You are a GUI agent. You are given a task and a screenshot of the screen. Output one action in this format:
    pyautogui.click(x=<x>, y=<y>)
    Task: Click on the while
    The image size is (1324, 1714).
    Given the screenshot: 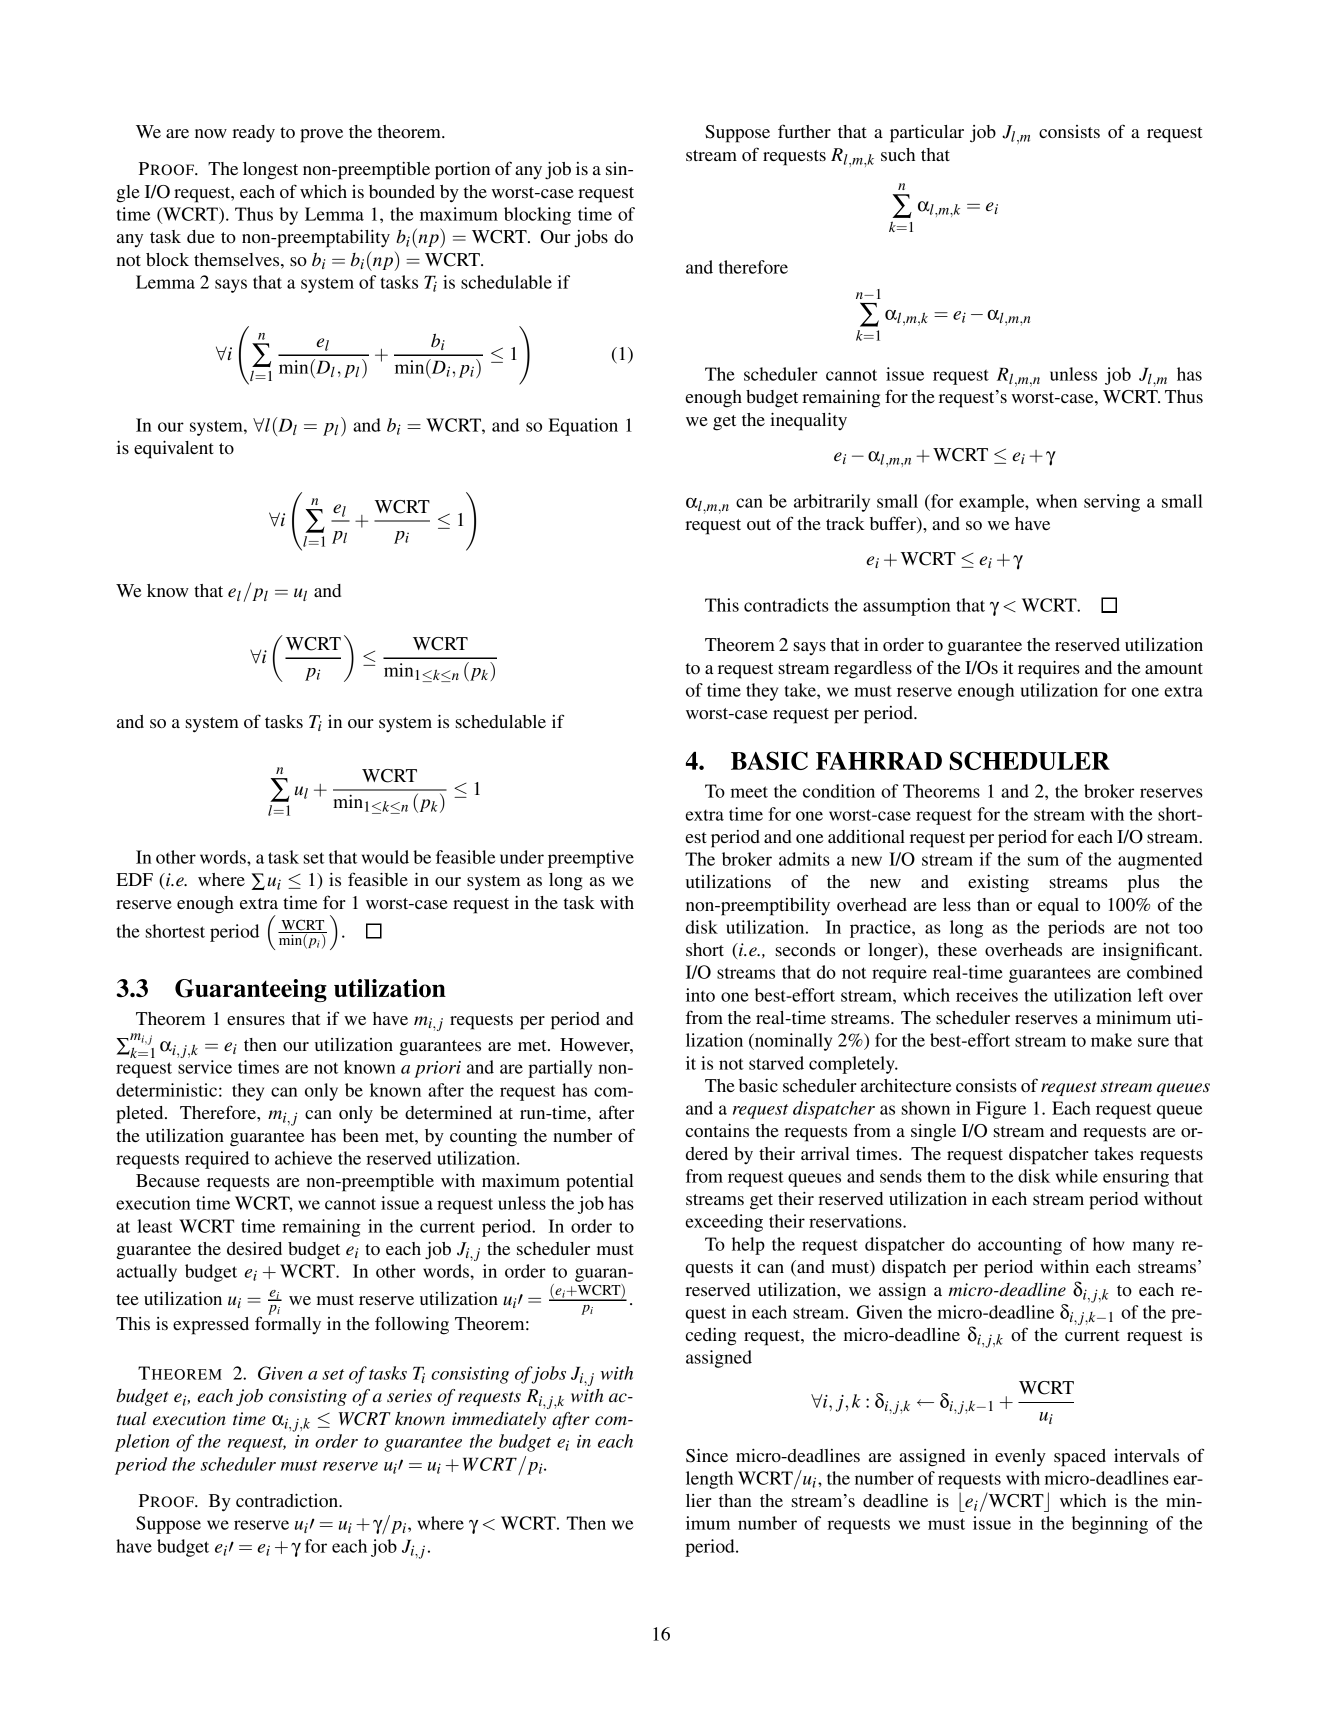 What is the action you would take?
    pyautogui.click(x=1077, y=1176)
